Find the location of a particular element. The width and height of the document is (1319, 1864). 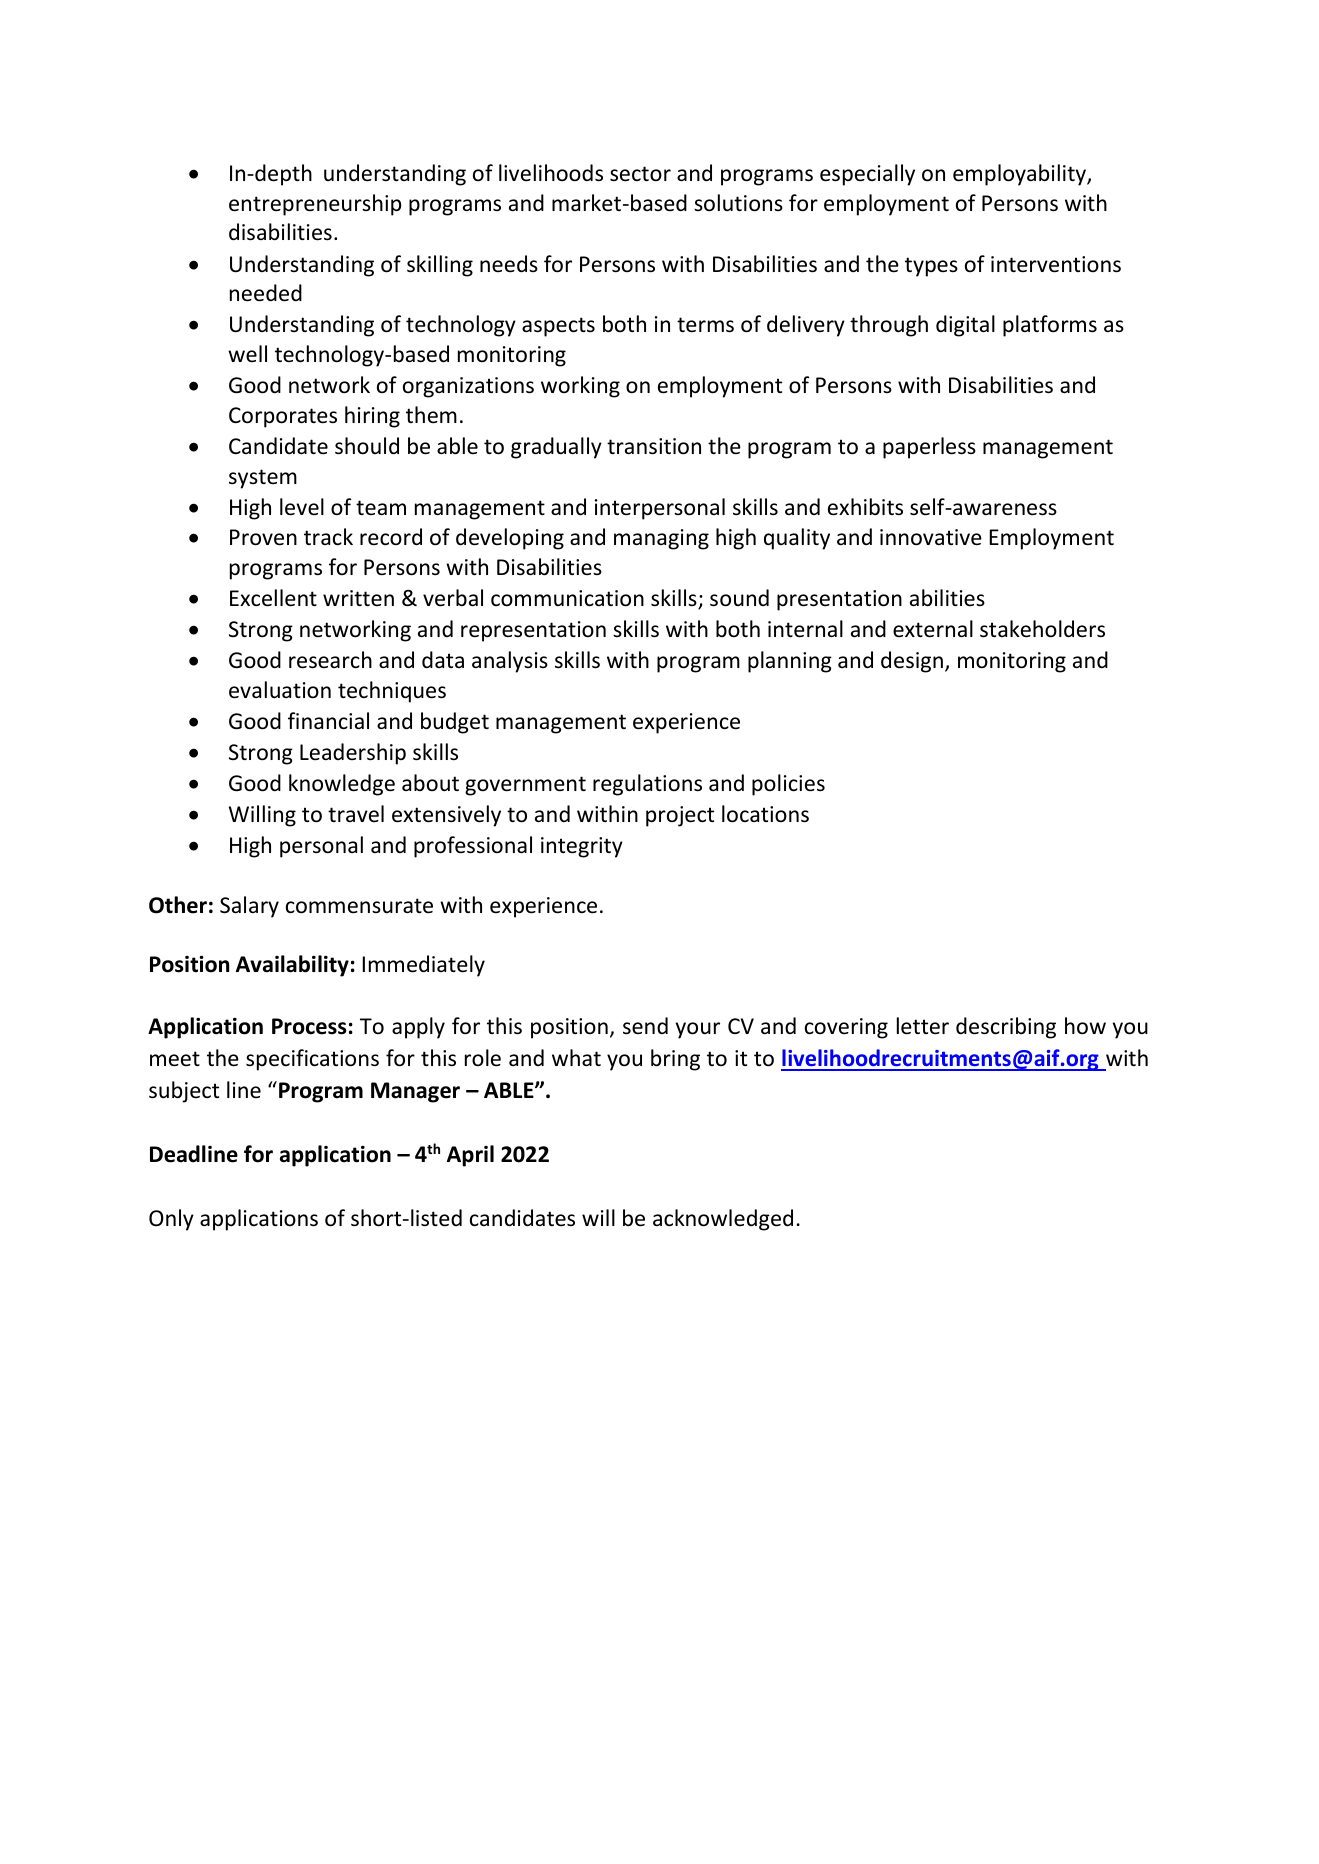

entrepreneurship is located at coordinates (315, 205).
